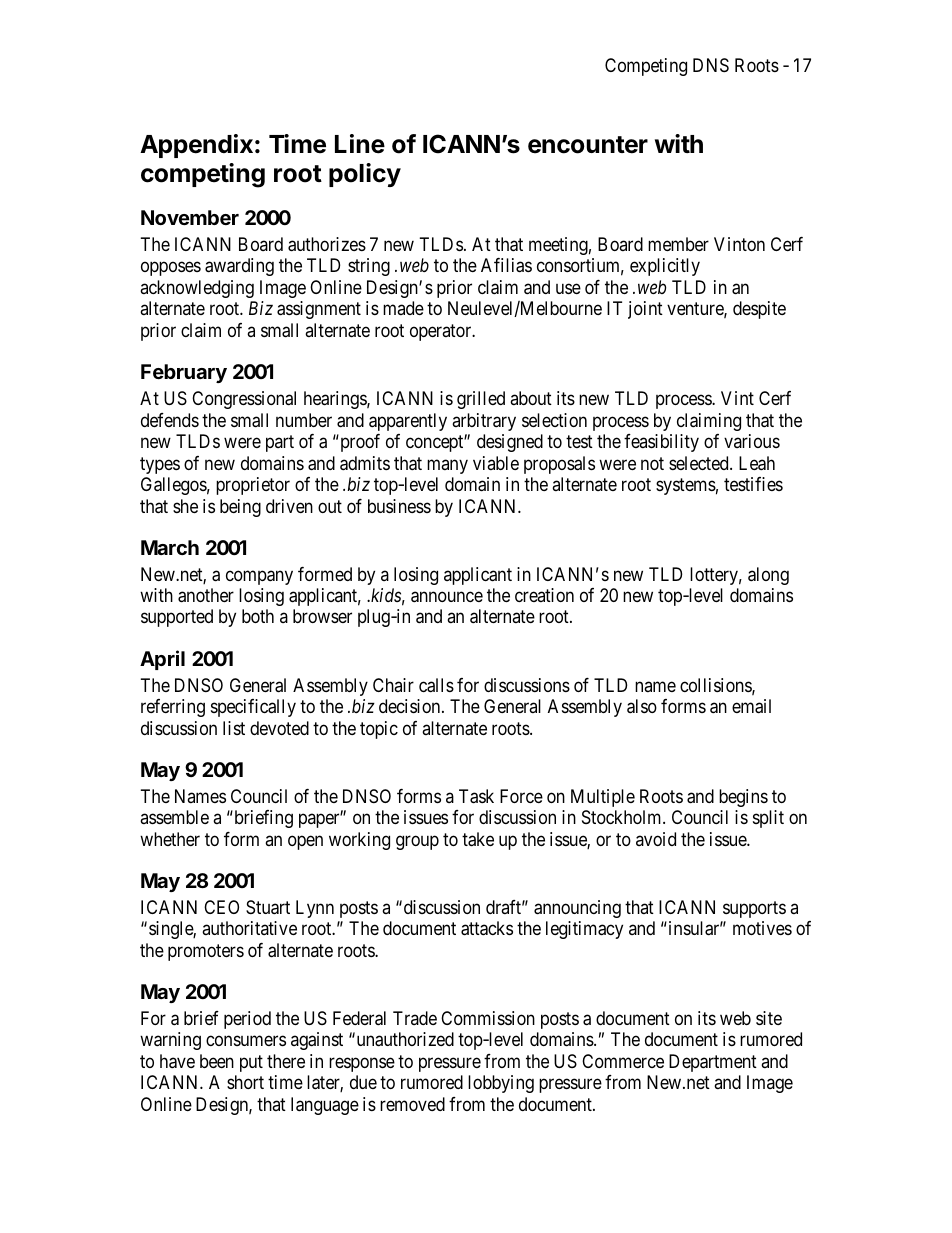 Image resolution: width=952 pixels, height=1233 pixels. I want to click on begins, so click(743, 798).
